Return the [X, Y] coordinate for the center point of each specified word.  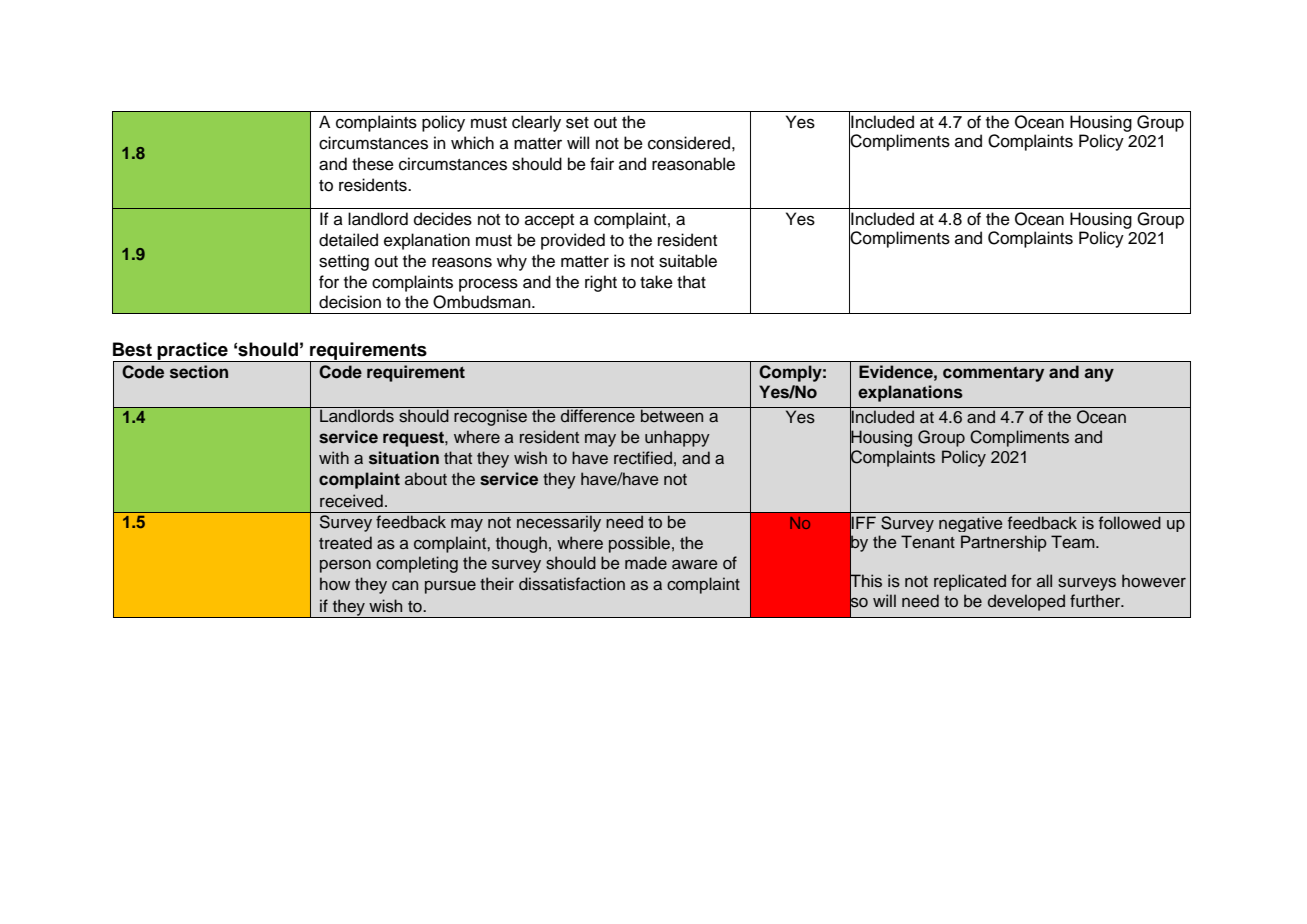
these [373, 164]
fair [602, 164]
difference [598, 415]
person [345, 566]
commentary [993, 374]
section [199, 372]
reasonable [693, 164]
